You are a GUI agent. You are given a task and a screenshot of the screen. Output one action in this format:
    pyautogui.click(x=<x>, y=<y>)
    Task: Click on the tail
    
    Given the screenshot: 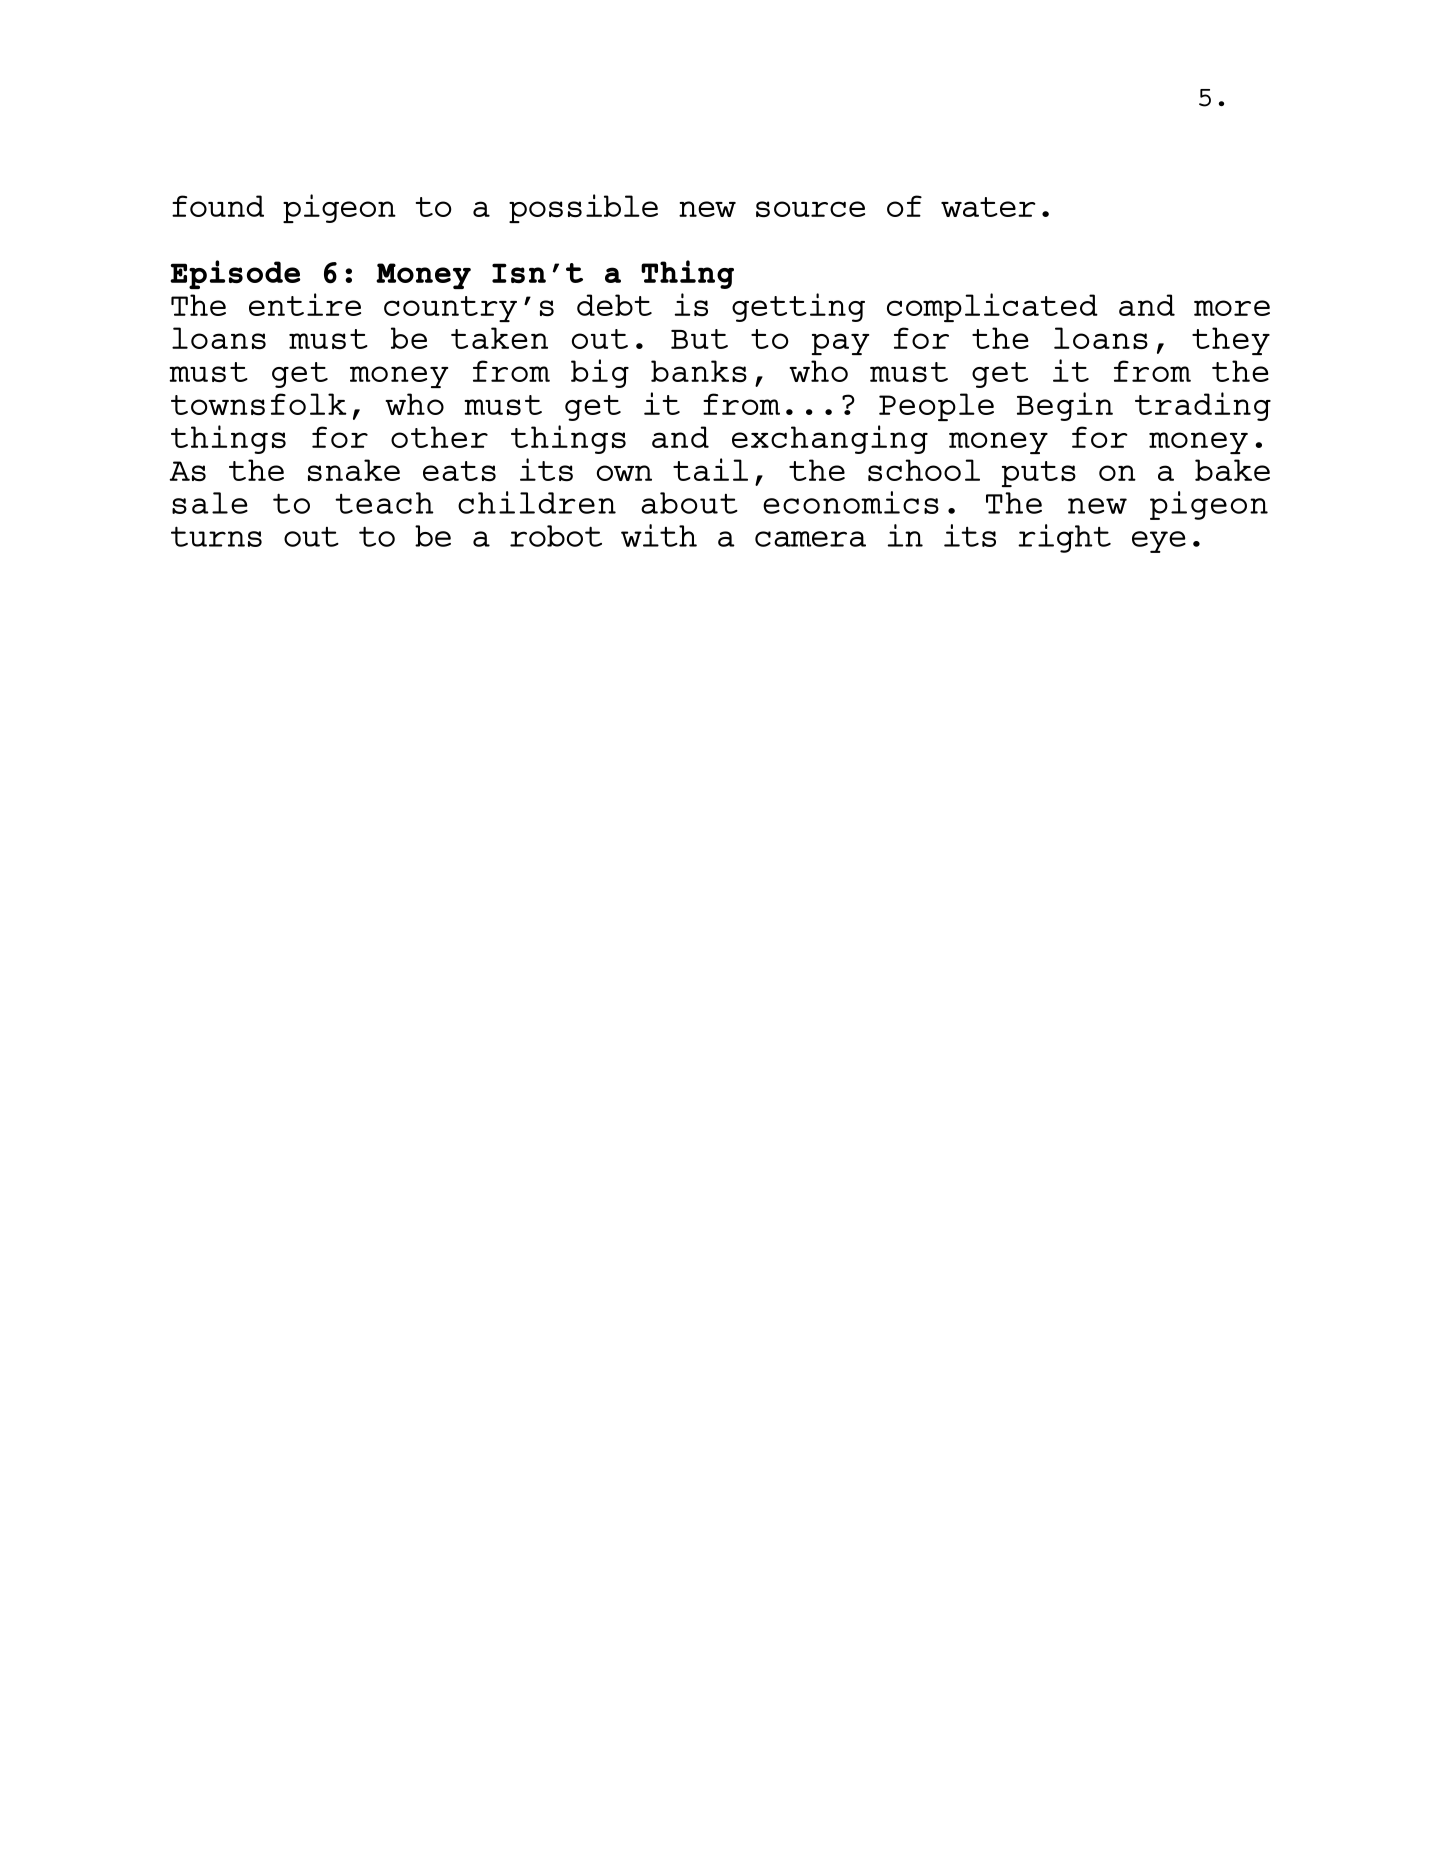 What is the action you would take?
    pyautogui.click(x=710, y=469)
